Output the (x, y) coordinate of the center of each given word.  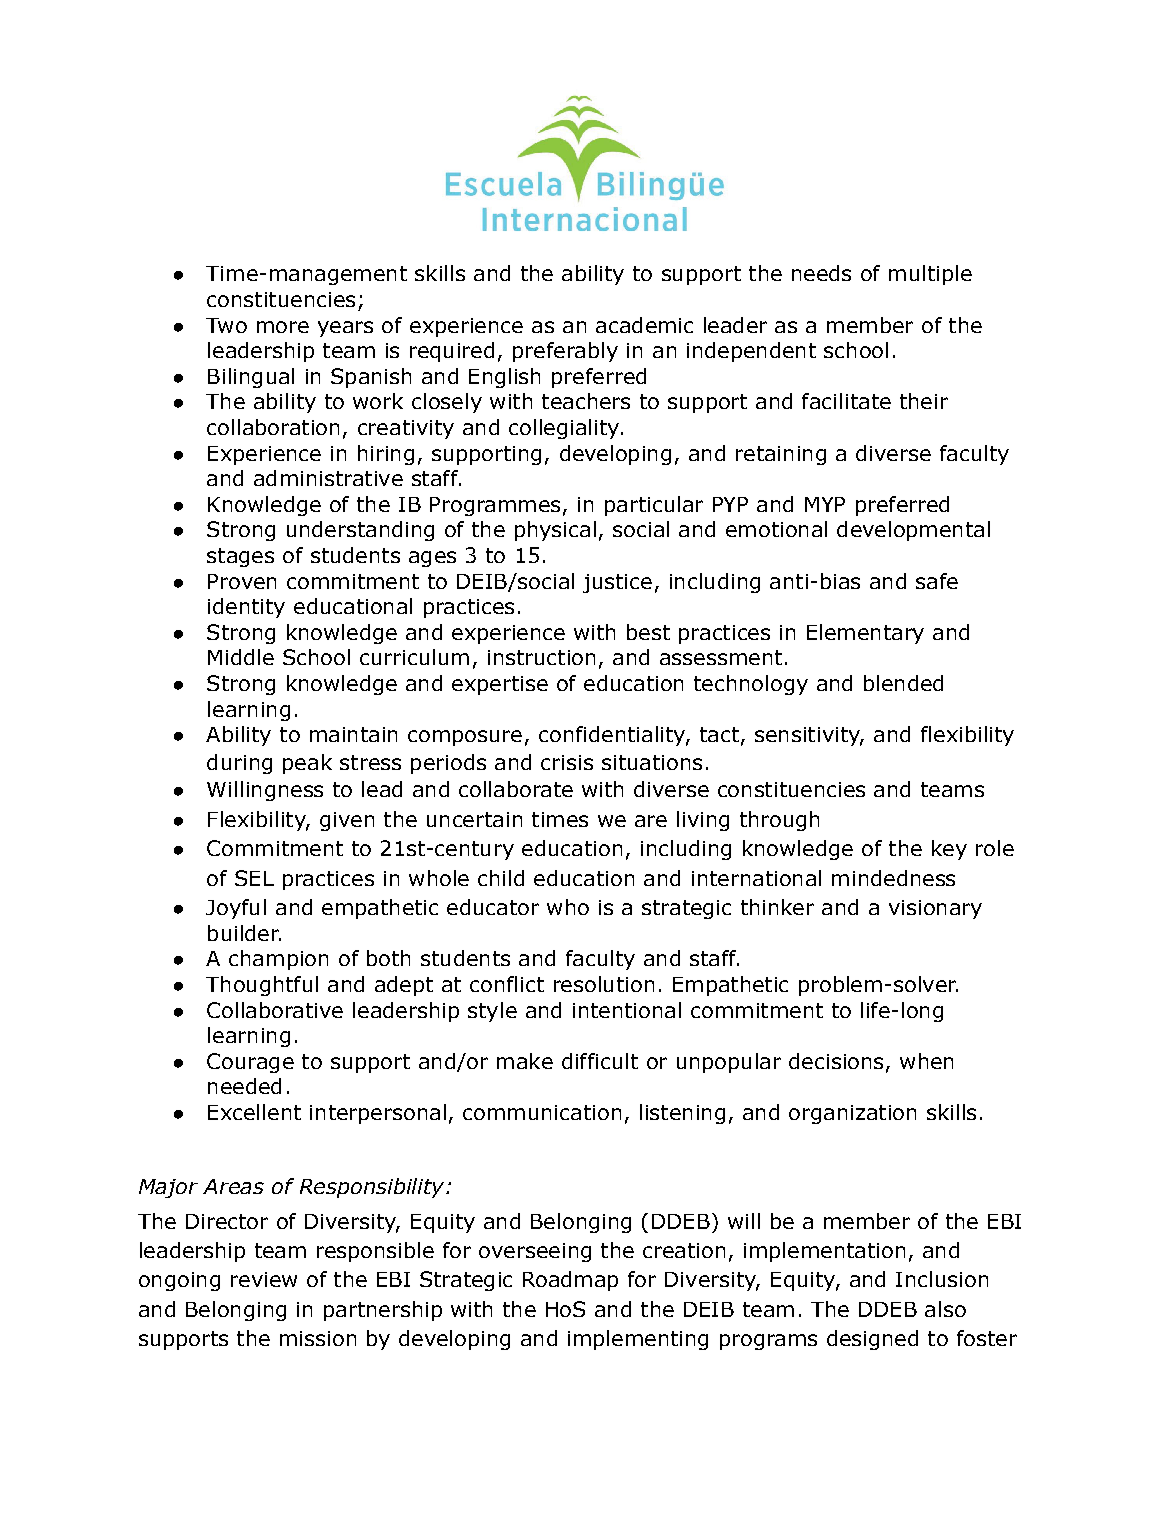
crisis (567, 762)
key (949, 850)
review (264, 1279)
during (239, 764)
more (283, 327)
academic (644, 325)
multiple (930, 275)
